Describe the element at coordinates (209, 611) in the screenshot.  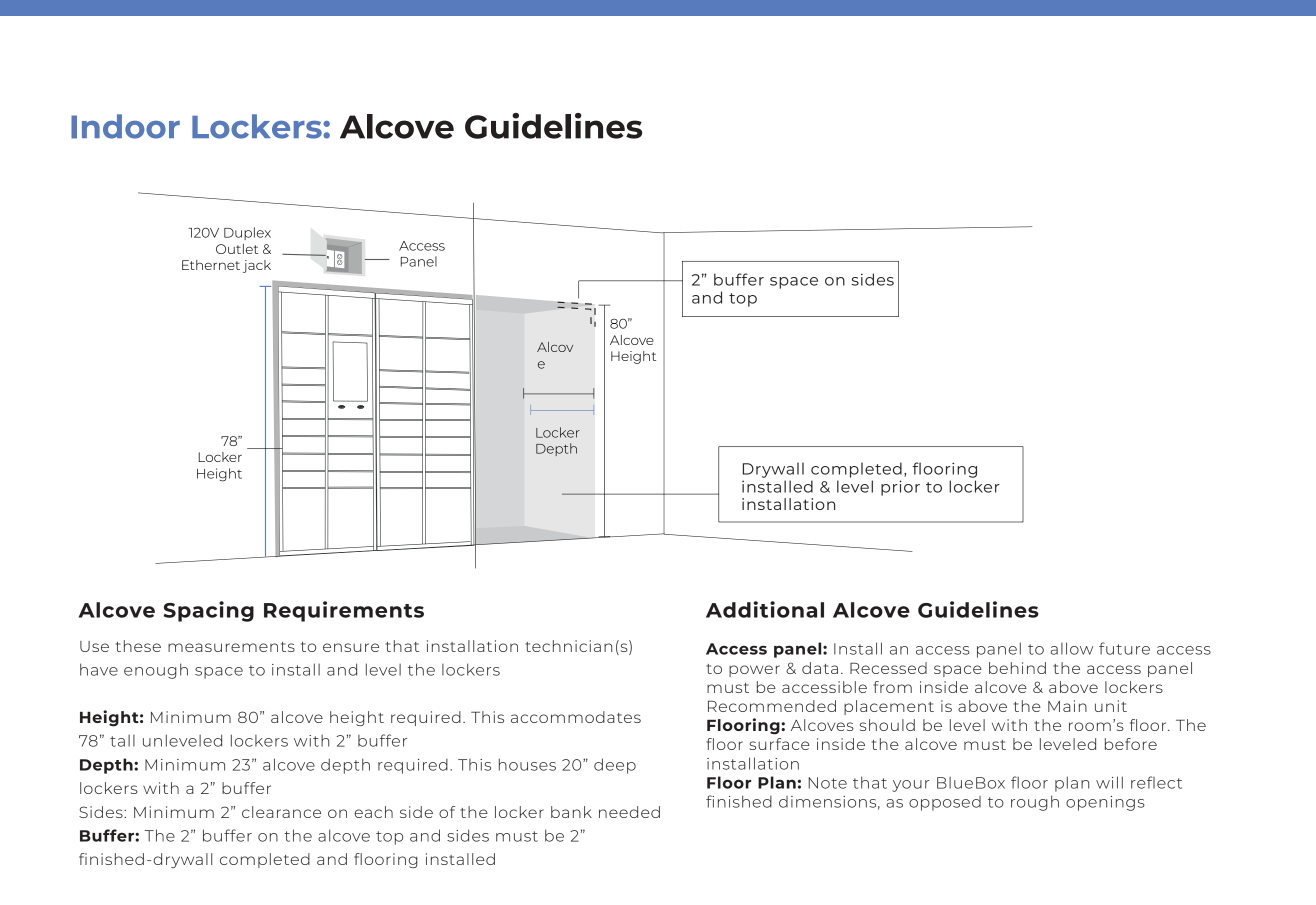
I see `Spacing` at that location.
